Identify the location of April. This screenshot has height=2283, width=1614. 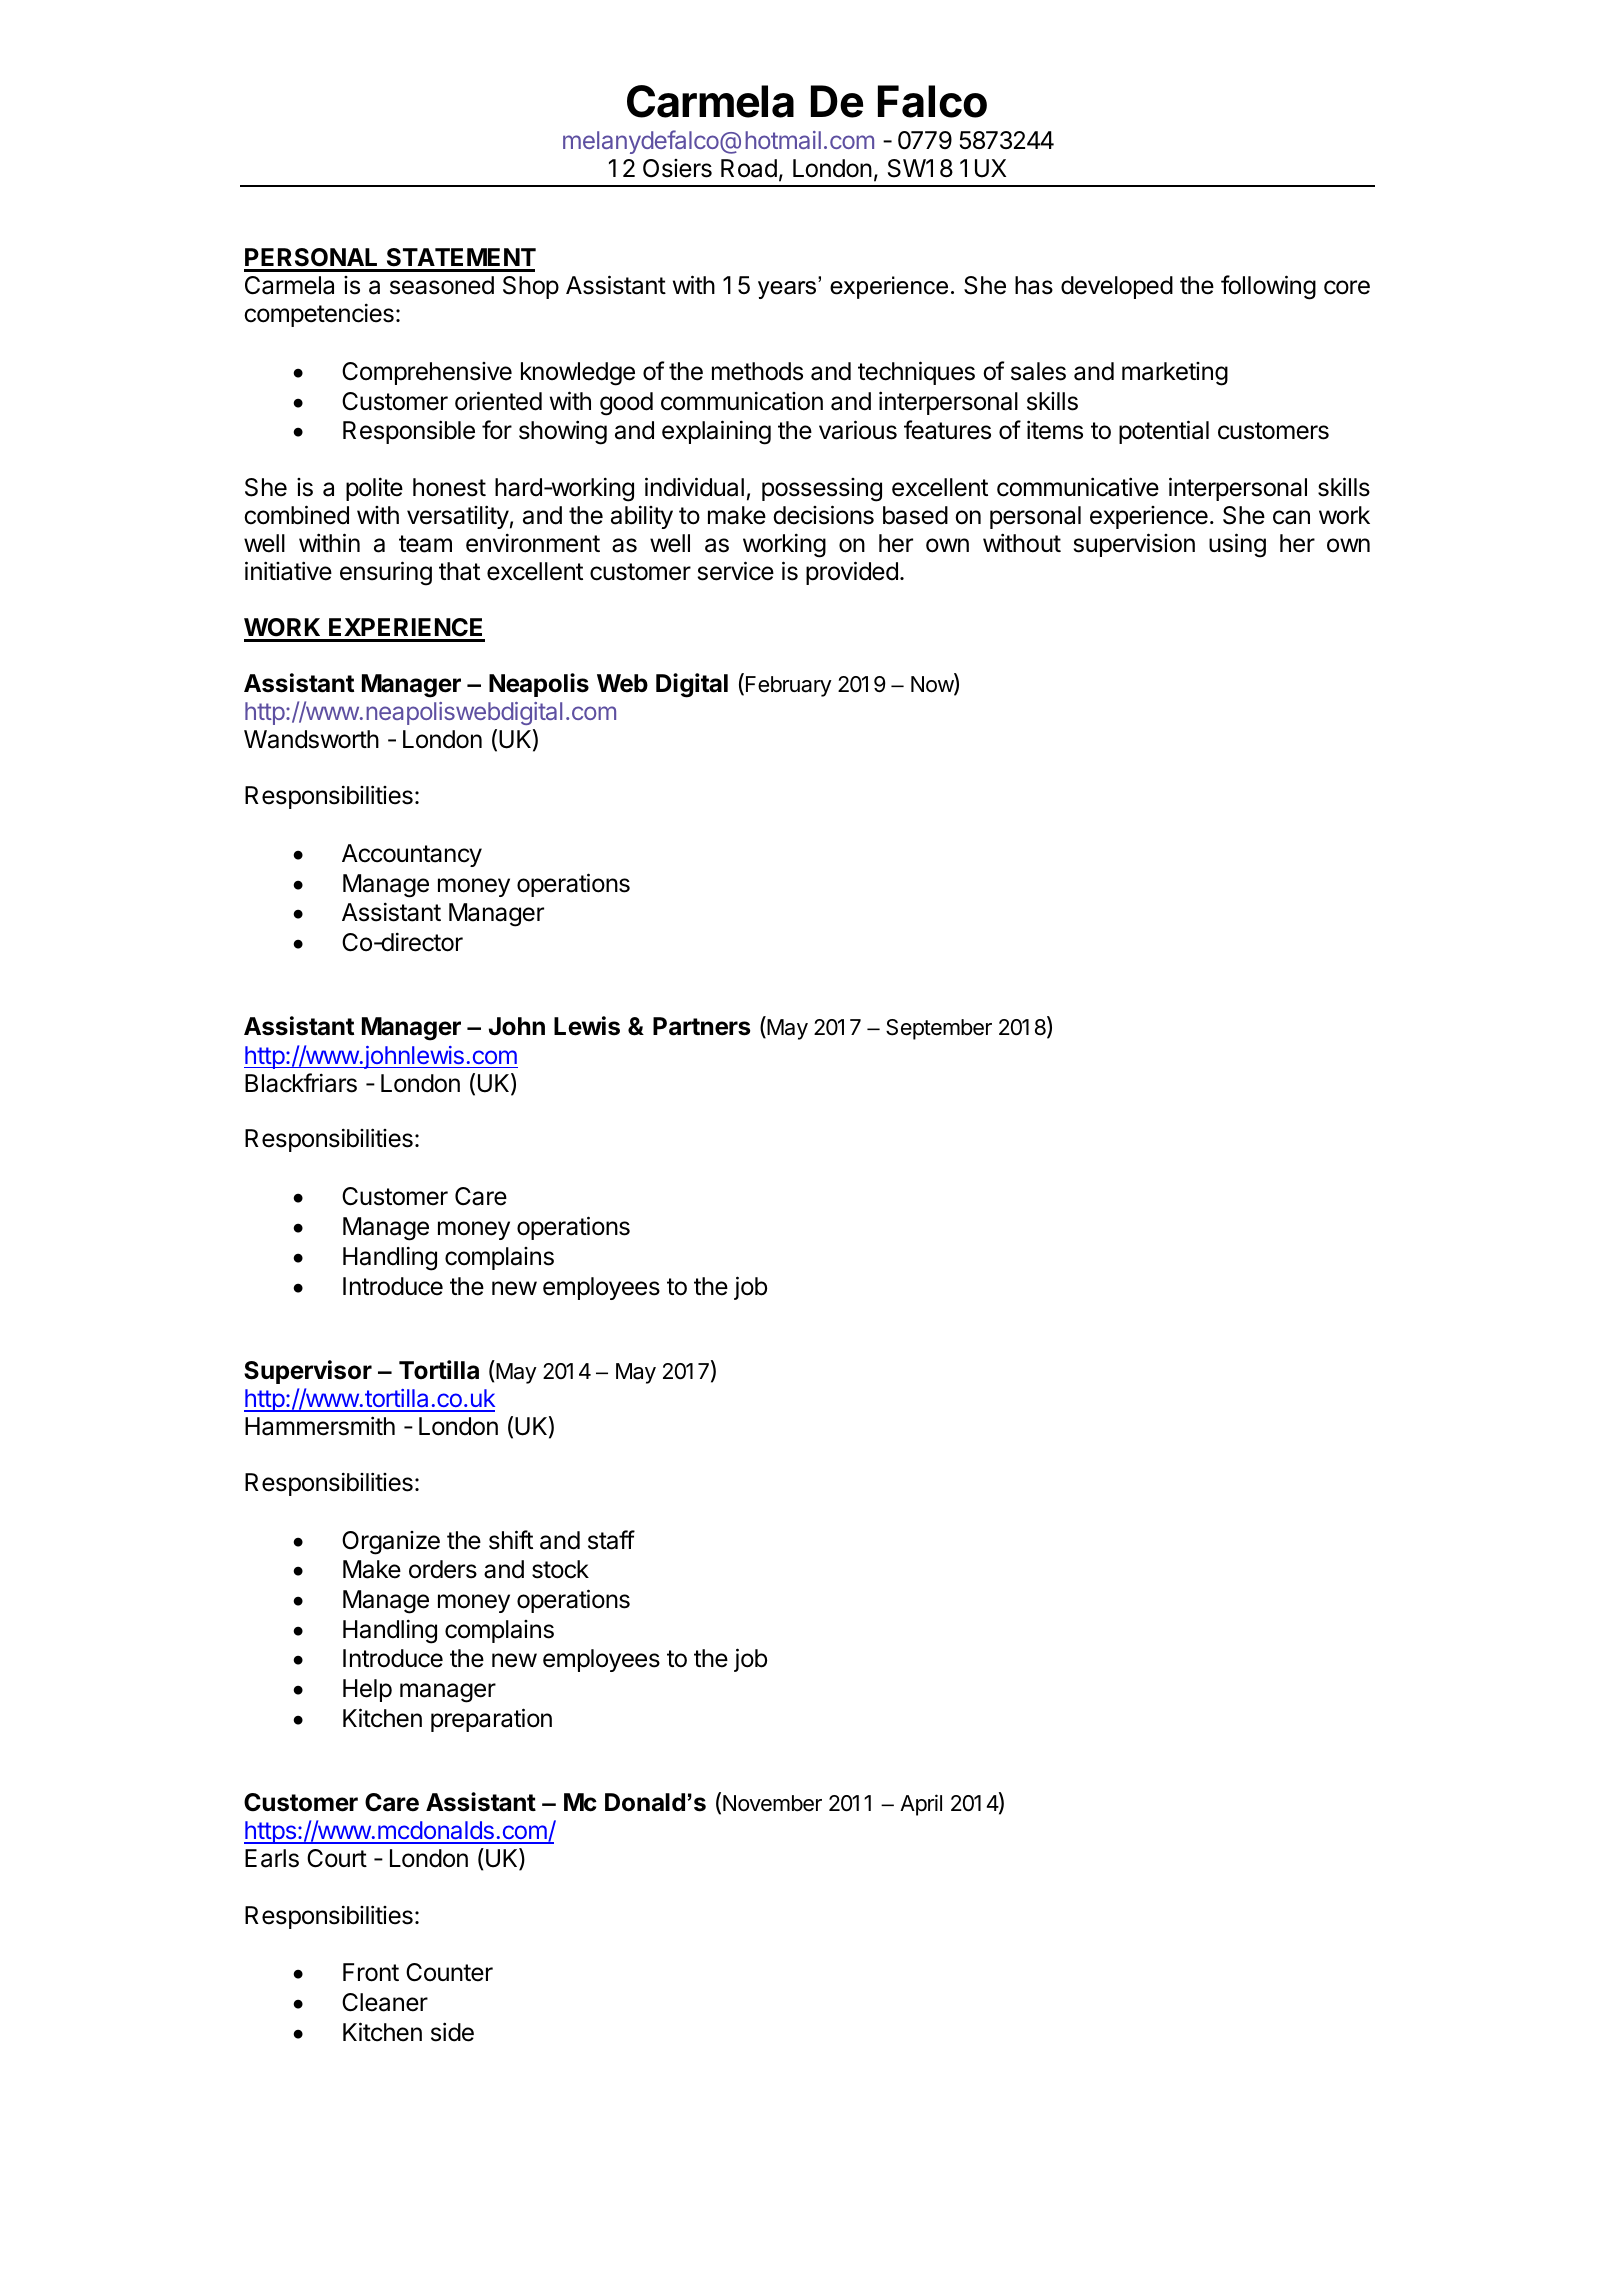
(921, 1805).
